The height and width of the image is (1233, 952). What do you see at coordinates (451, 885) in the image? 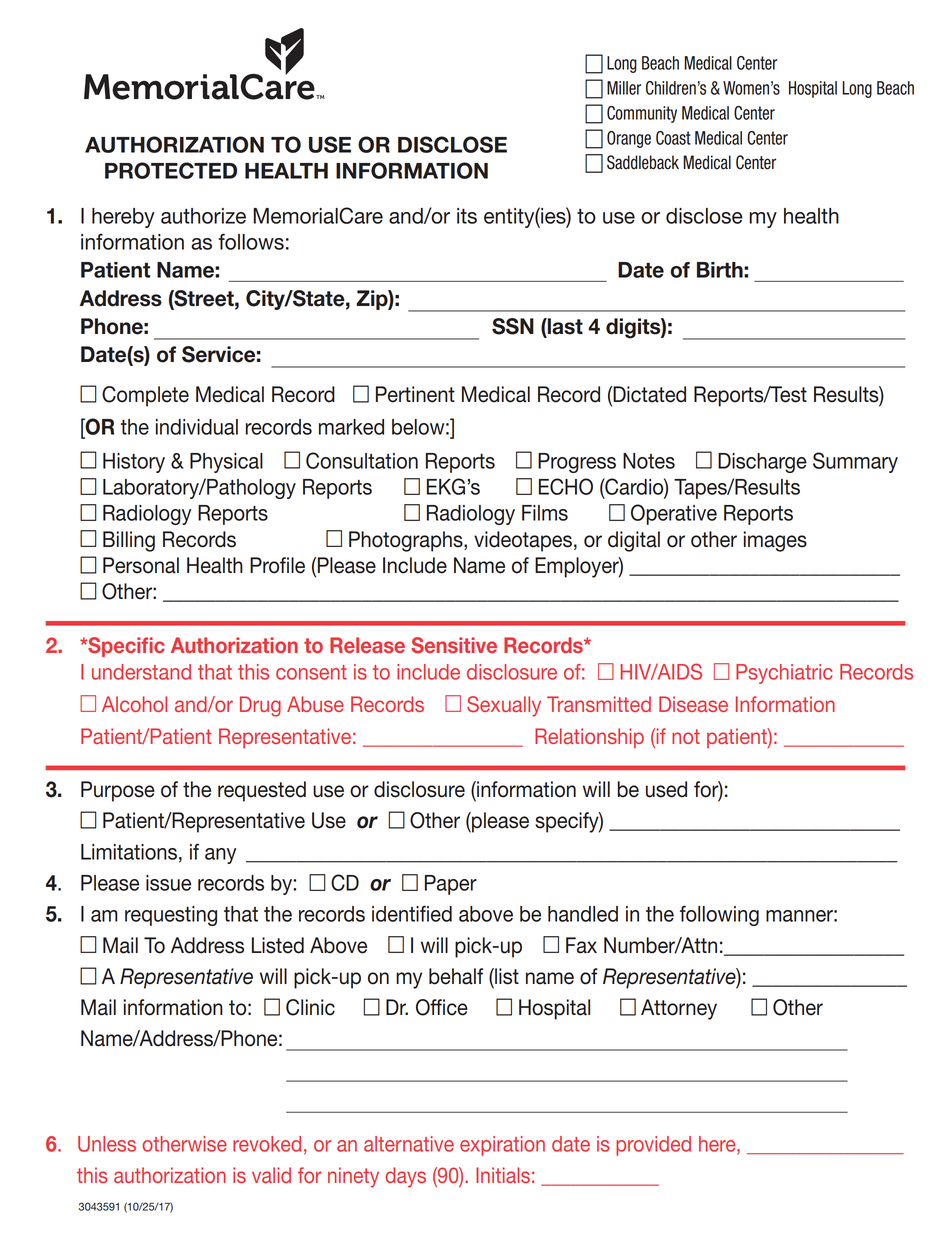
I see `Paper` at bounding box center [451, 885].
